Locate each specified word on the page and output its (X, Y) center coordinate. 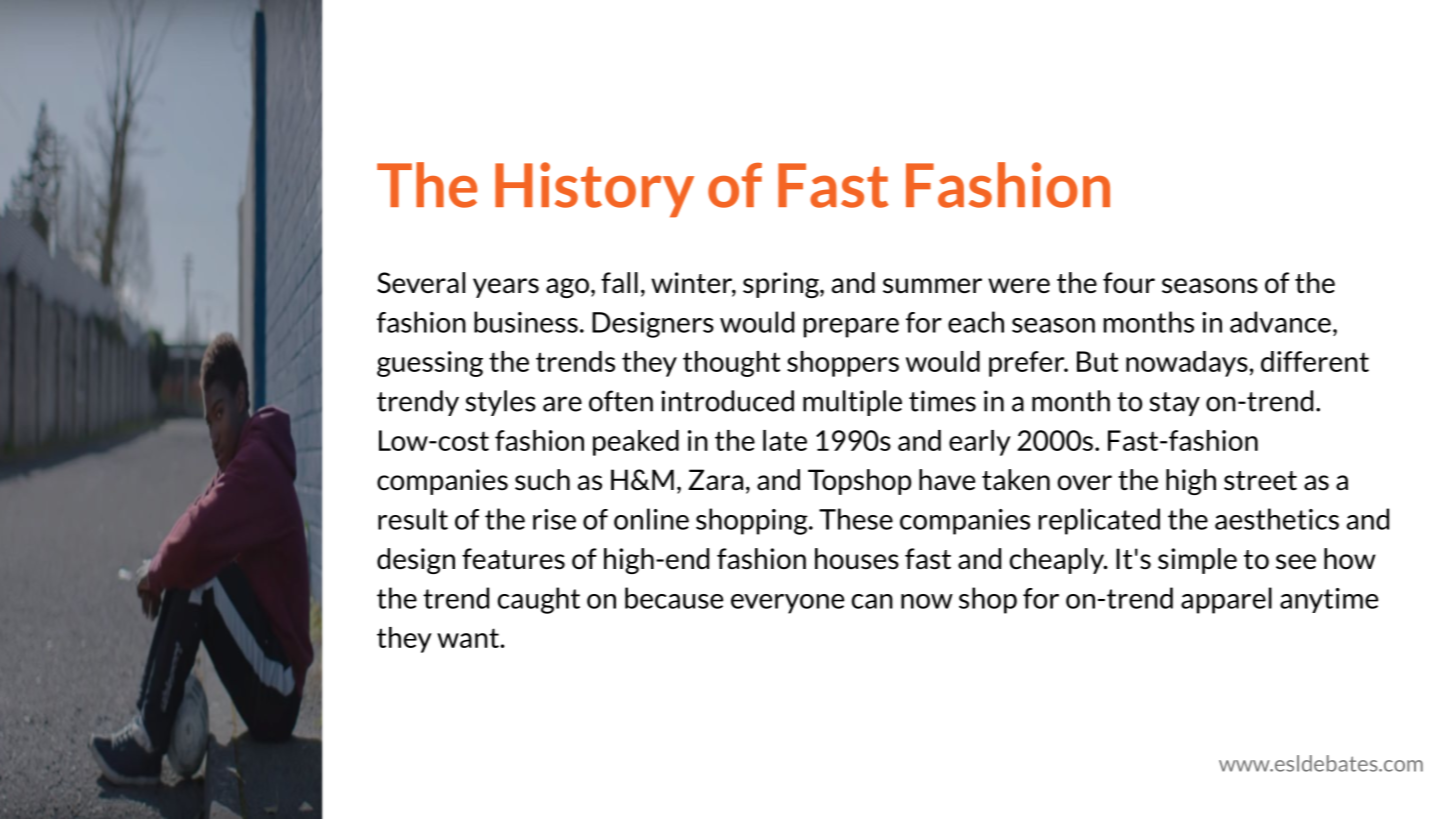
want (468, 638)
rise (554, 519)
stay (1175, 404)
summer (932, 286)
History (594, 190)
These (856, 519)
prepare (851, 328)
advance (1280, 322)
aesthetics (1277, 519)
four (1129, 283)
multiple (852, 403)
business (526, 322)
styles (501, 403)
